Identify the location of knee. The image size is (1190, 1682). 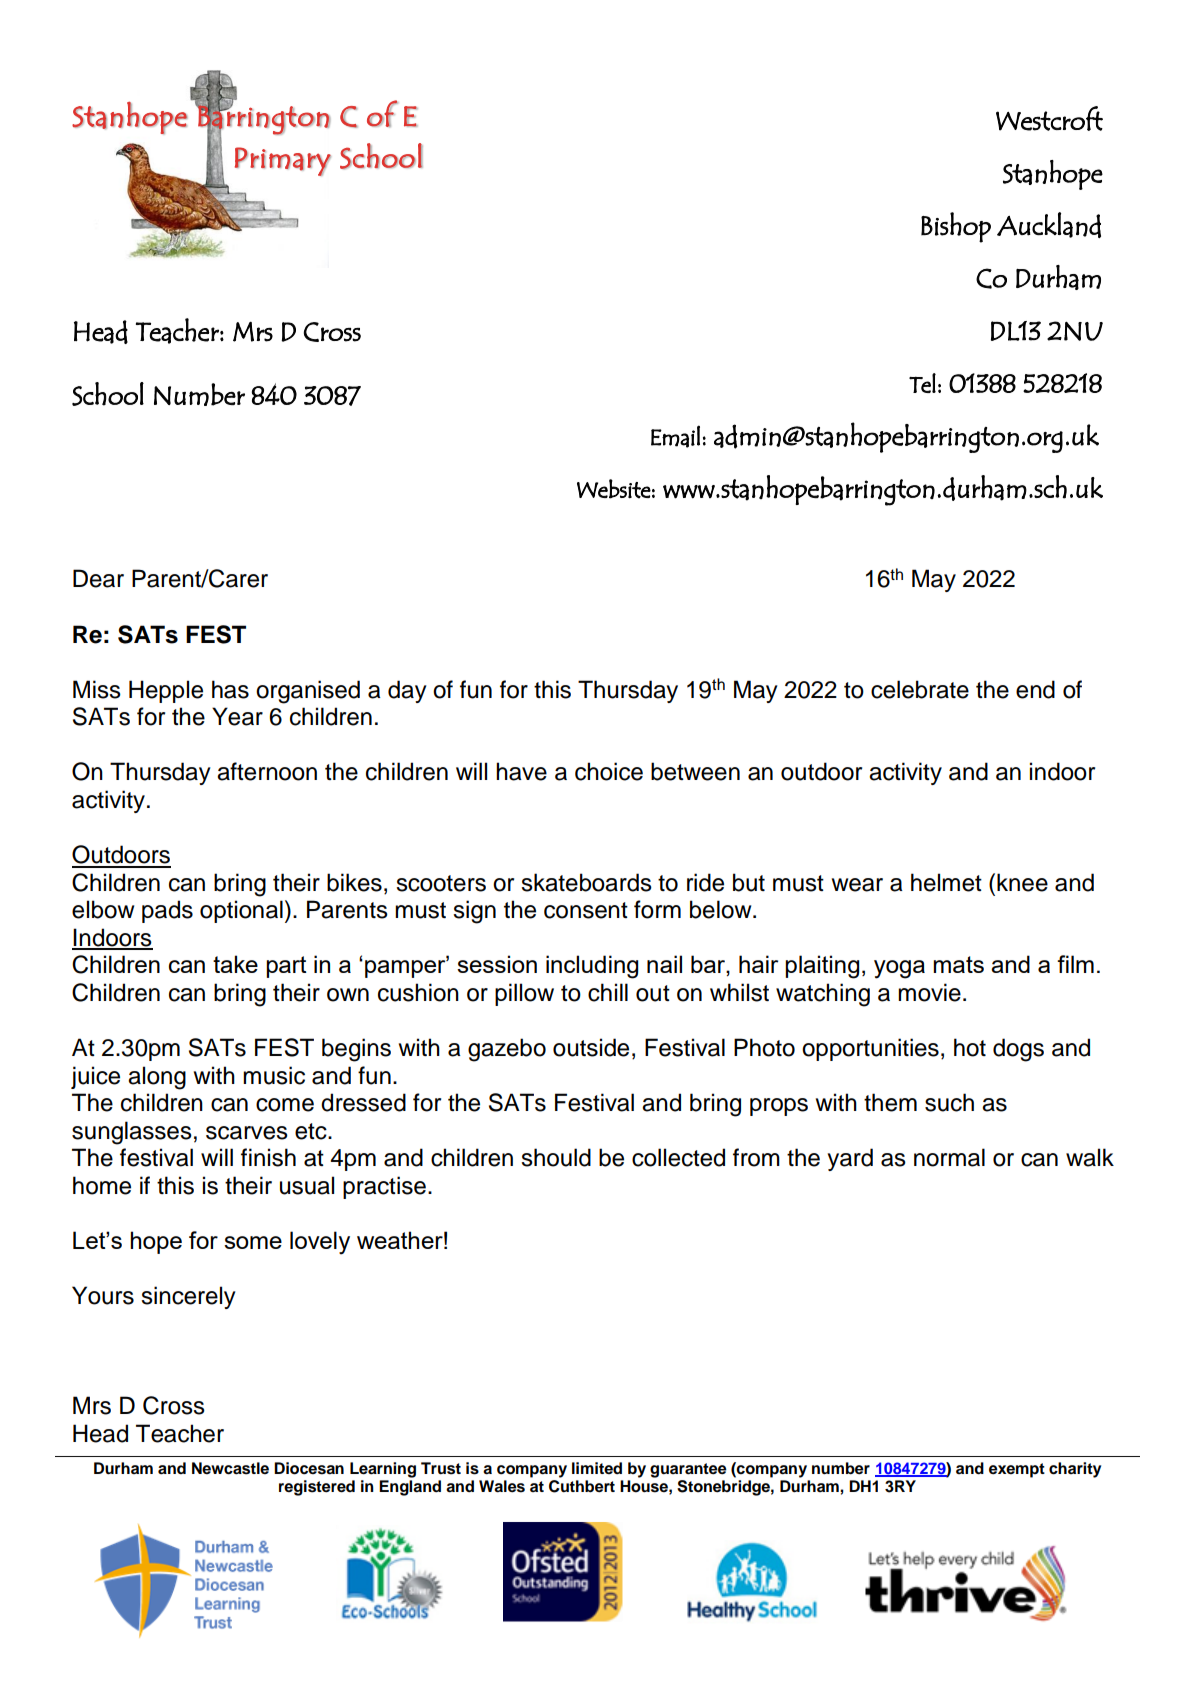
(1022, 882).
